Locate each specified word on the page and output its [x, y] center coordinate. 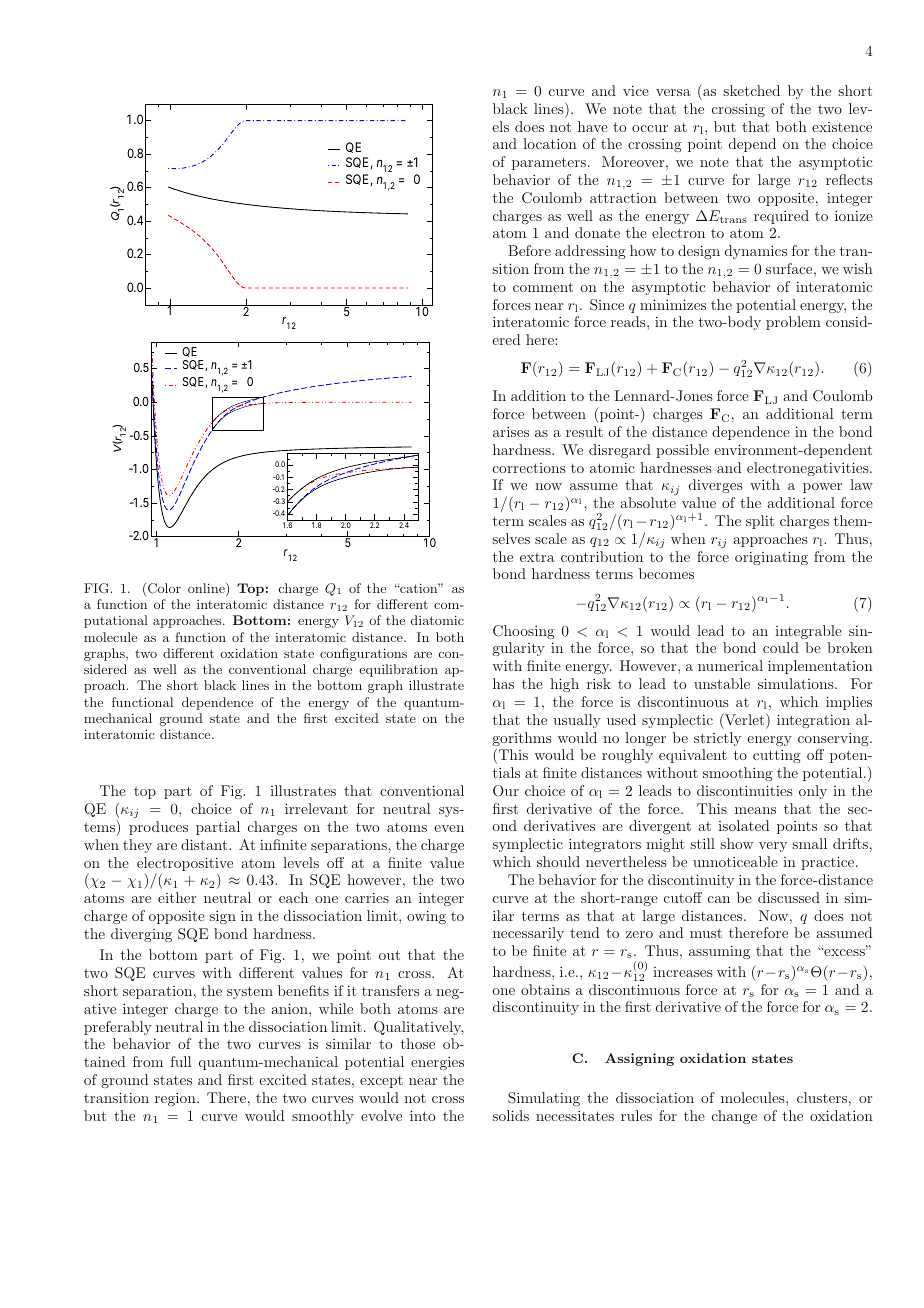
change [734, 1117]
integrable [808, 632]
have [593, 126]
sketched [751, 90]
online [207, 589]
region [176, 1099]
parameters [550, 163]
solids [510, 1115]
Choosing [524, 632]
